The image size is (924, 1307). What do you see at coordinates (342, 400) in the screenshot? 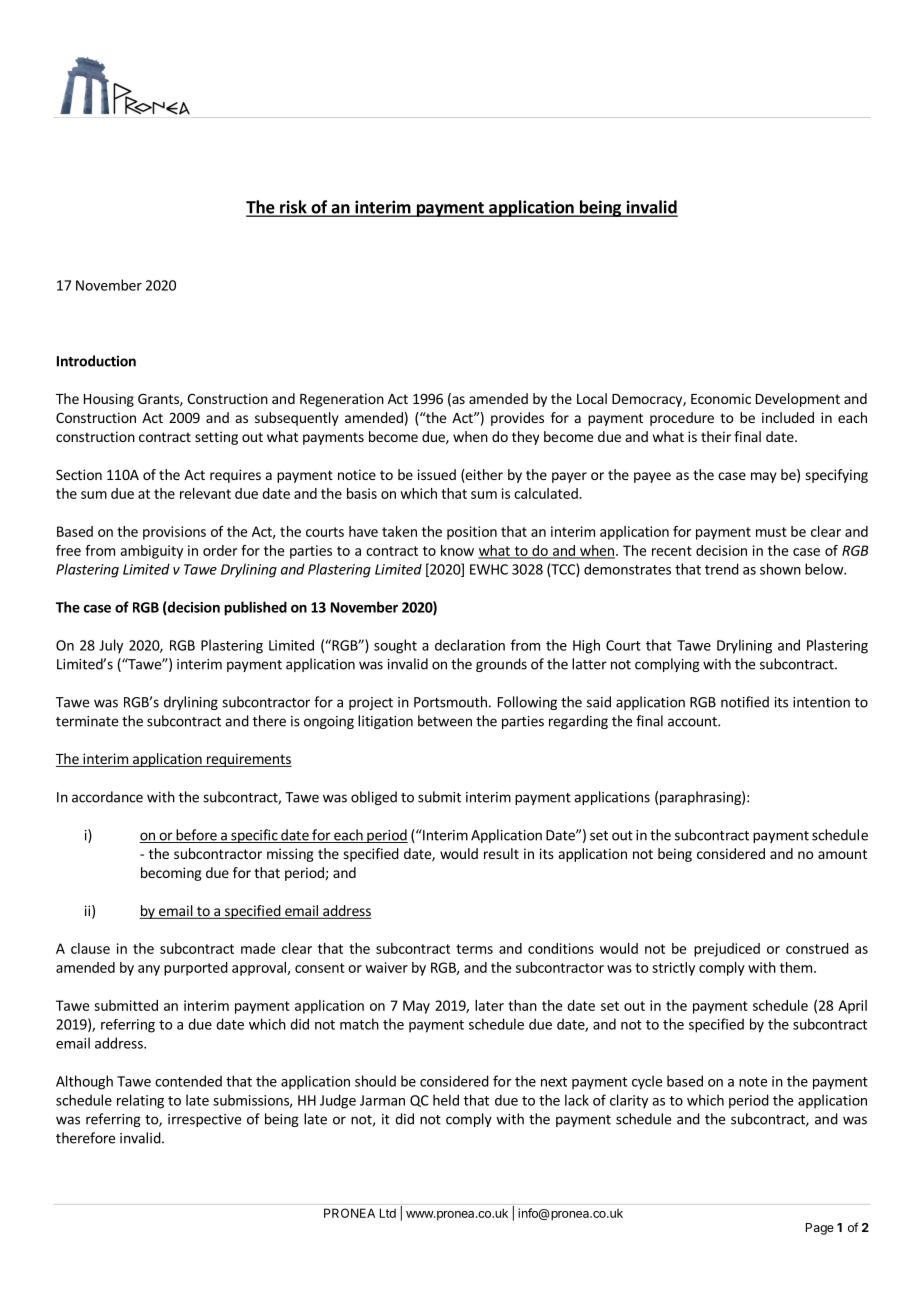
I see `Regeneration` at bounding box center [342, 400].
